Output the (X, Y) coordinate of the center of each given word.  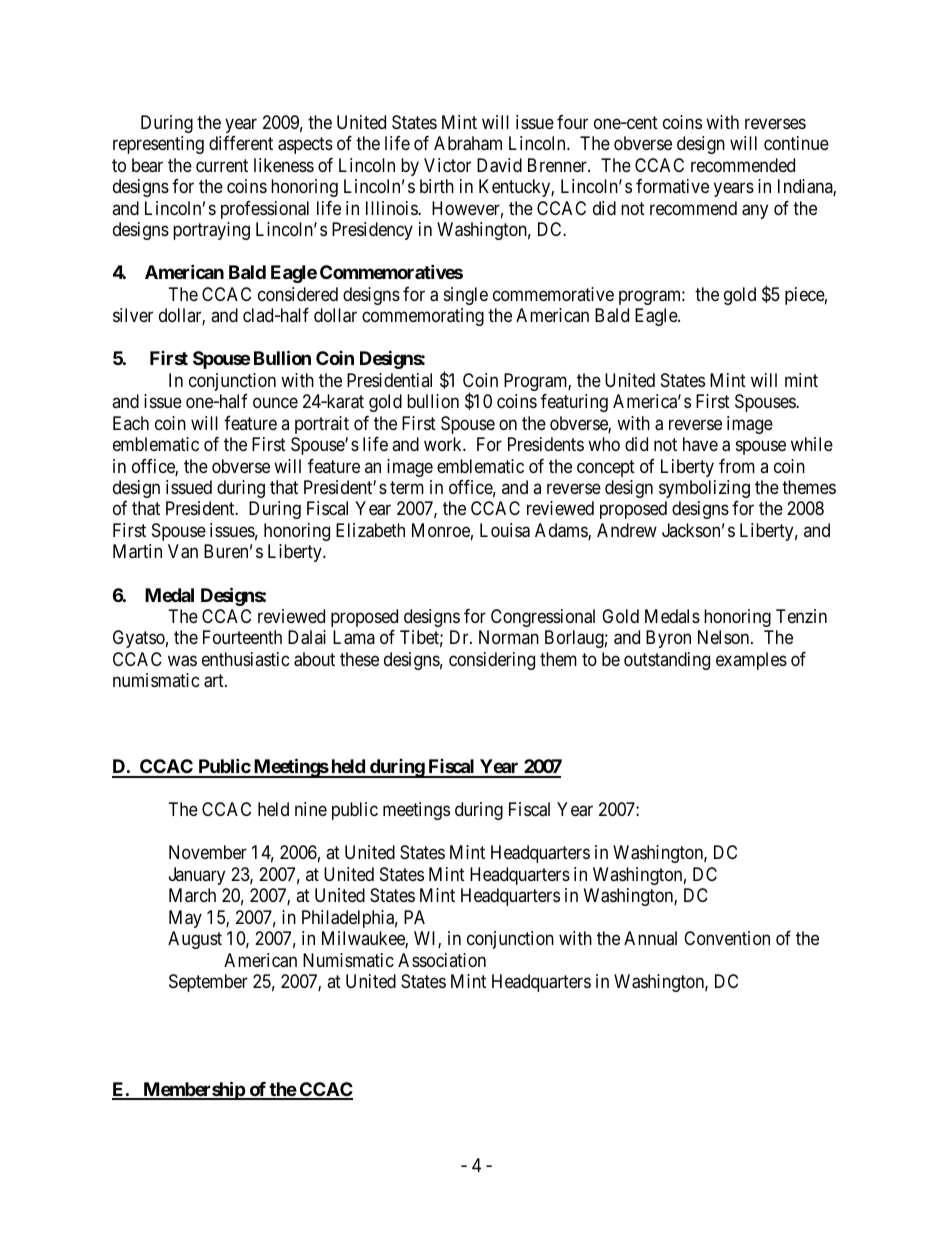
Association (442, 960)
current (222, 165)
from (737, 466)
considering (492, 661)
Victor (447, 165)
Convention (727, 938)
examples (751, 661)
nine (311, 809)
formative (672, 186)
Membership (194, 1090)
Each (131, 423)
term (407, 487)
